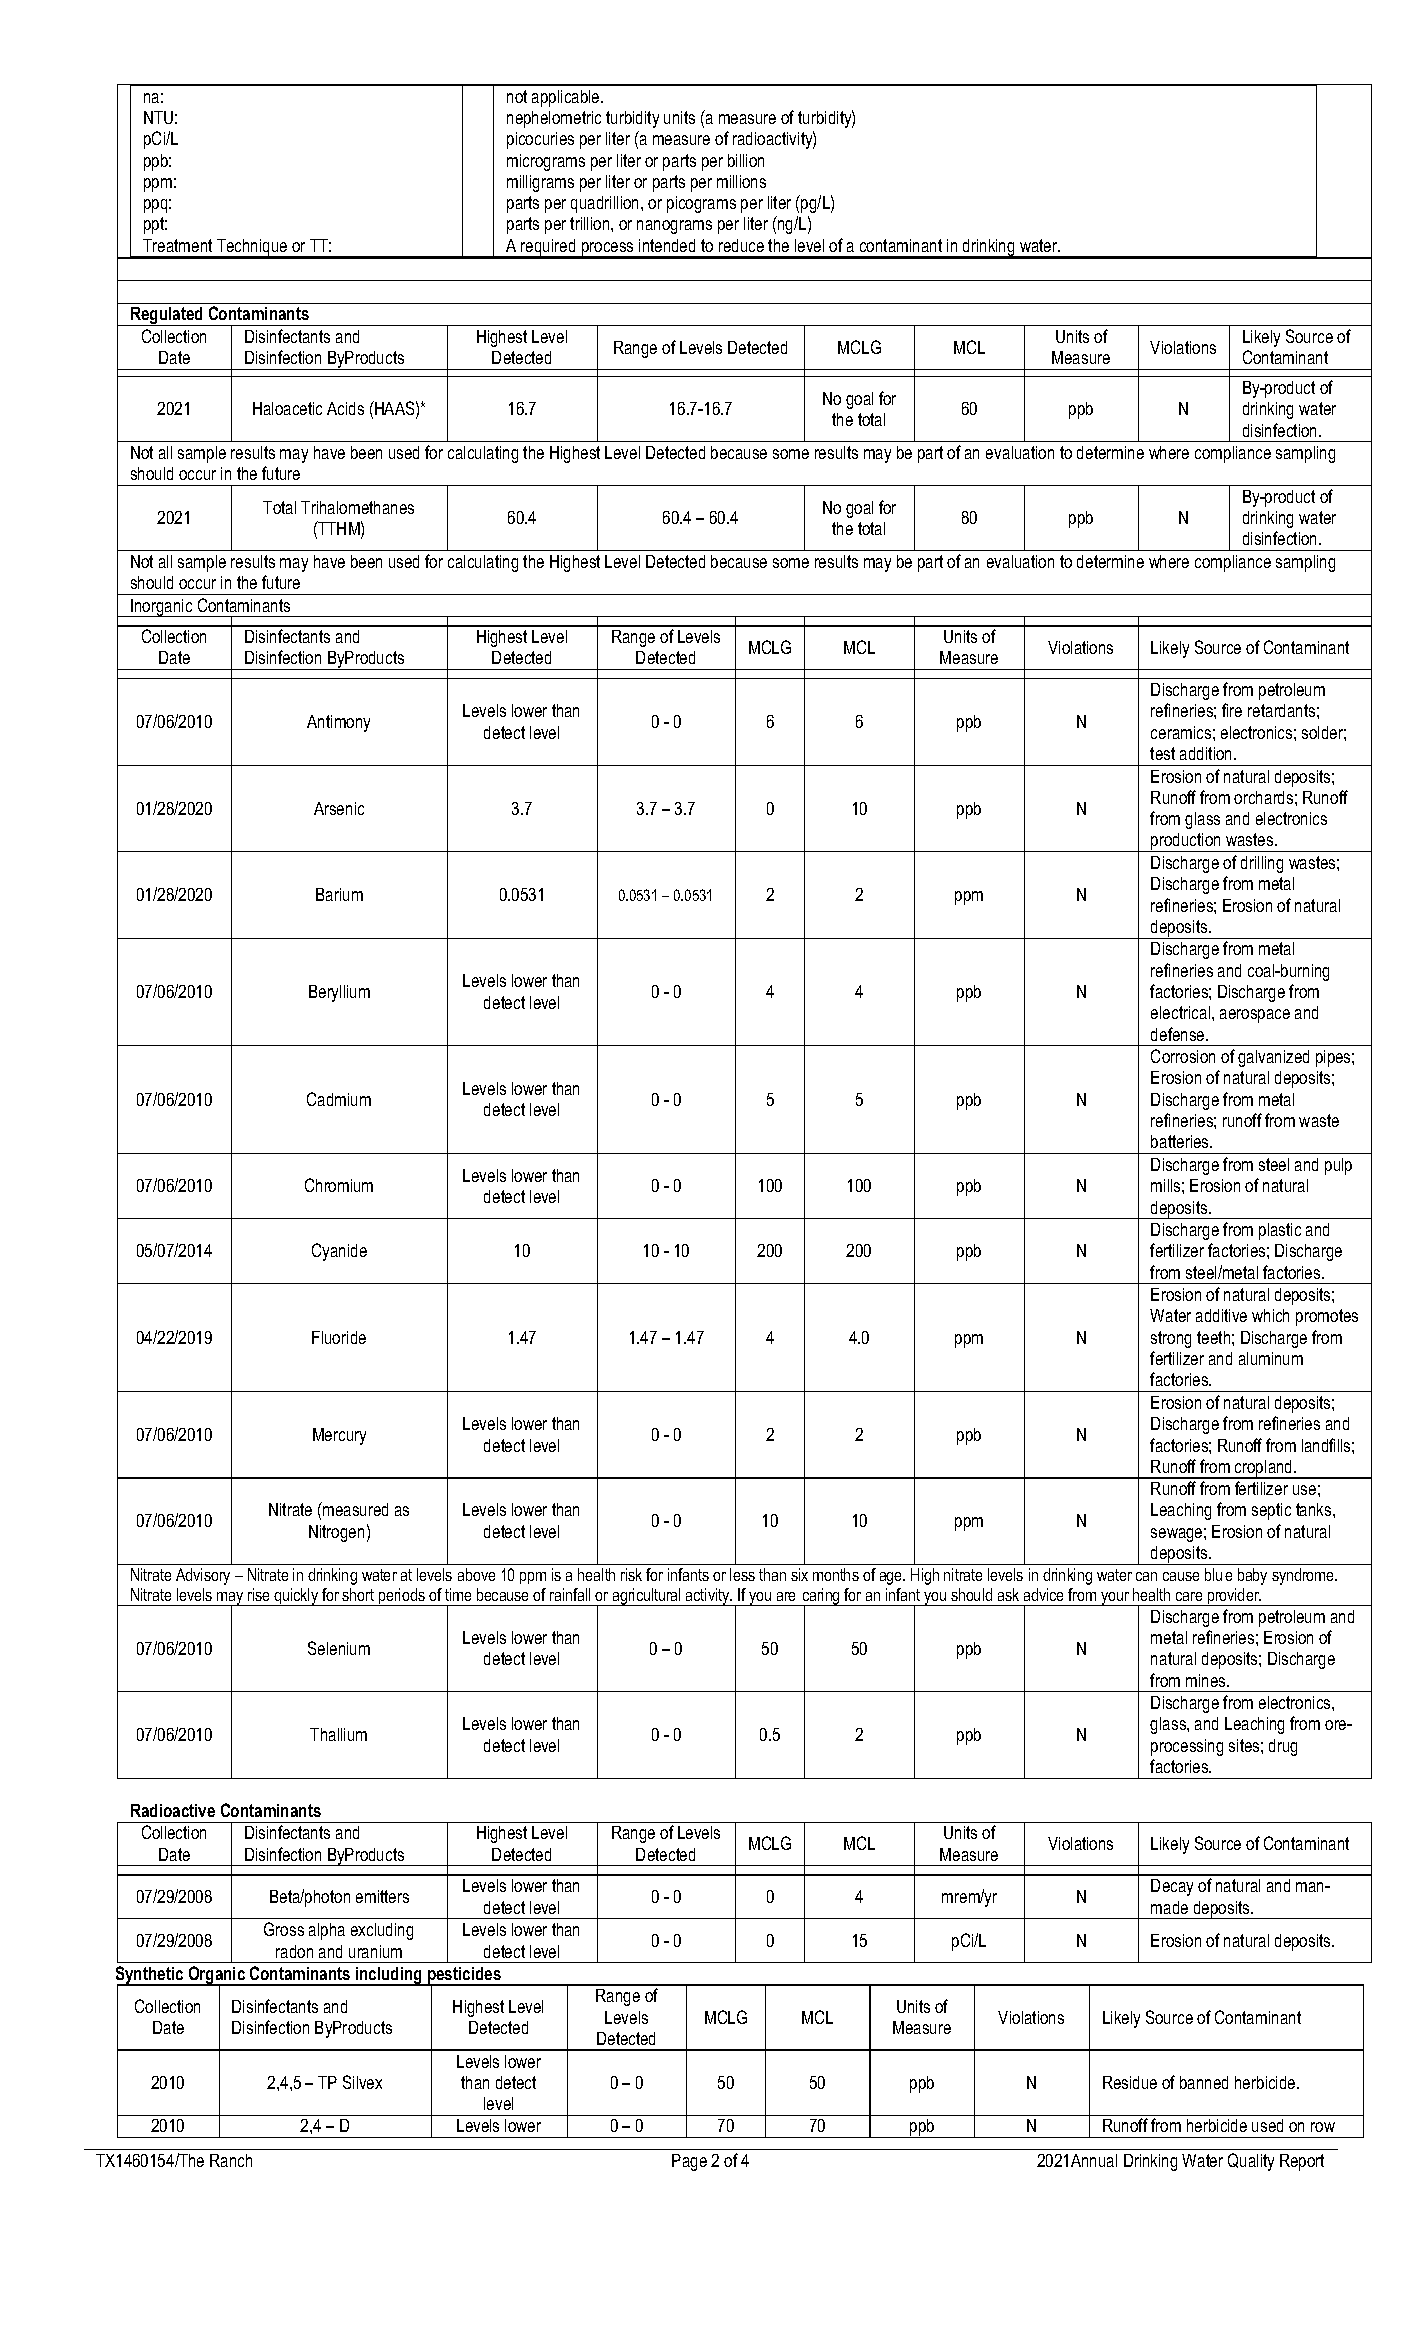  Describe the element at coordinates (231, 2160) in the screenshot. I see `Ranch` at that location.
